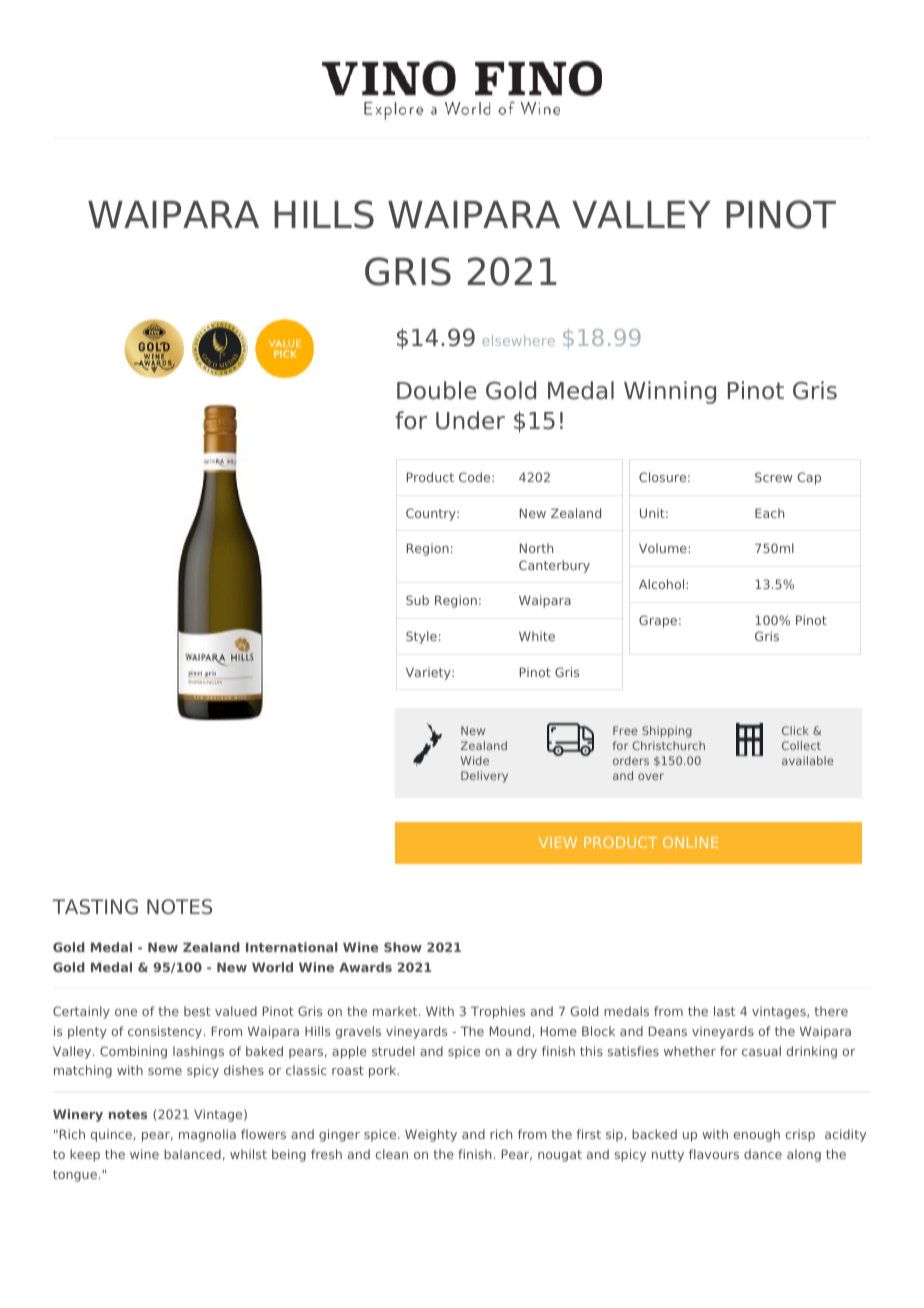 The image size is (924, 1308). Describe the element at coordinates (95, 906) in the page. I see `TASTING` at that location.
